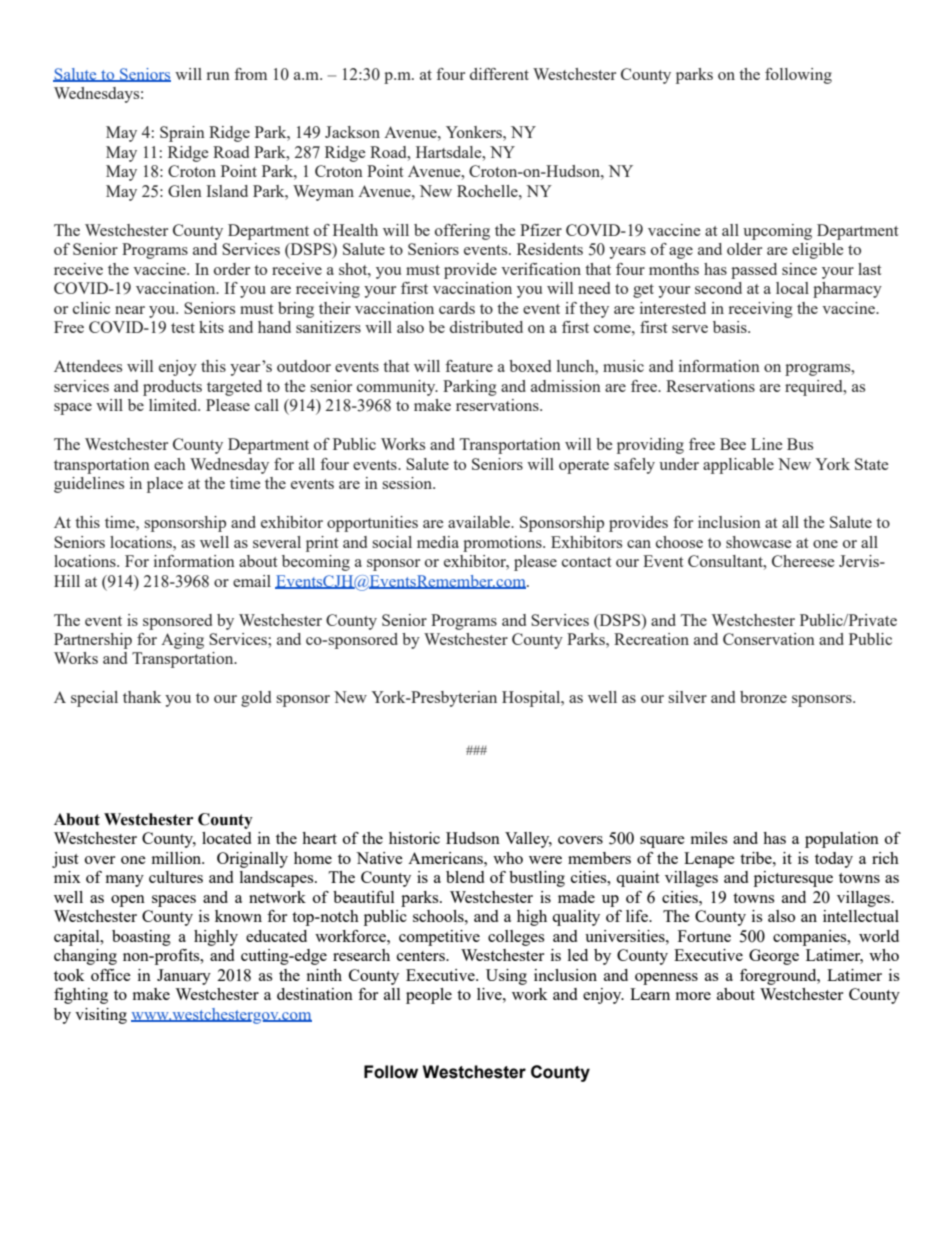 Image resolution: width=952 pixels, height=1233 pixels. I want to click on limited, so click(174, 405).
